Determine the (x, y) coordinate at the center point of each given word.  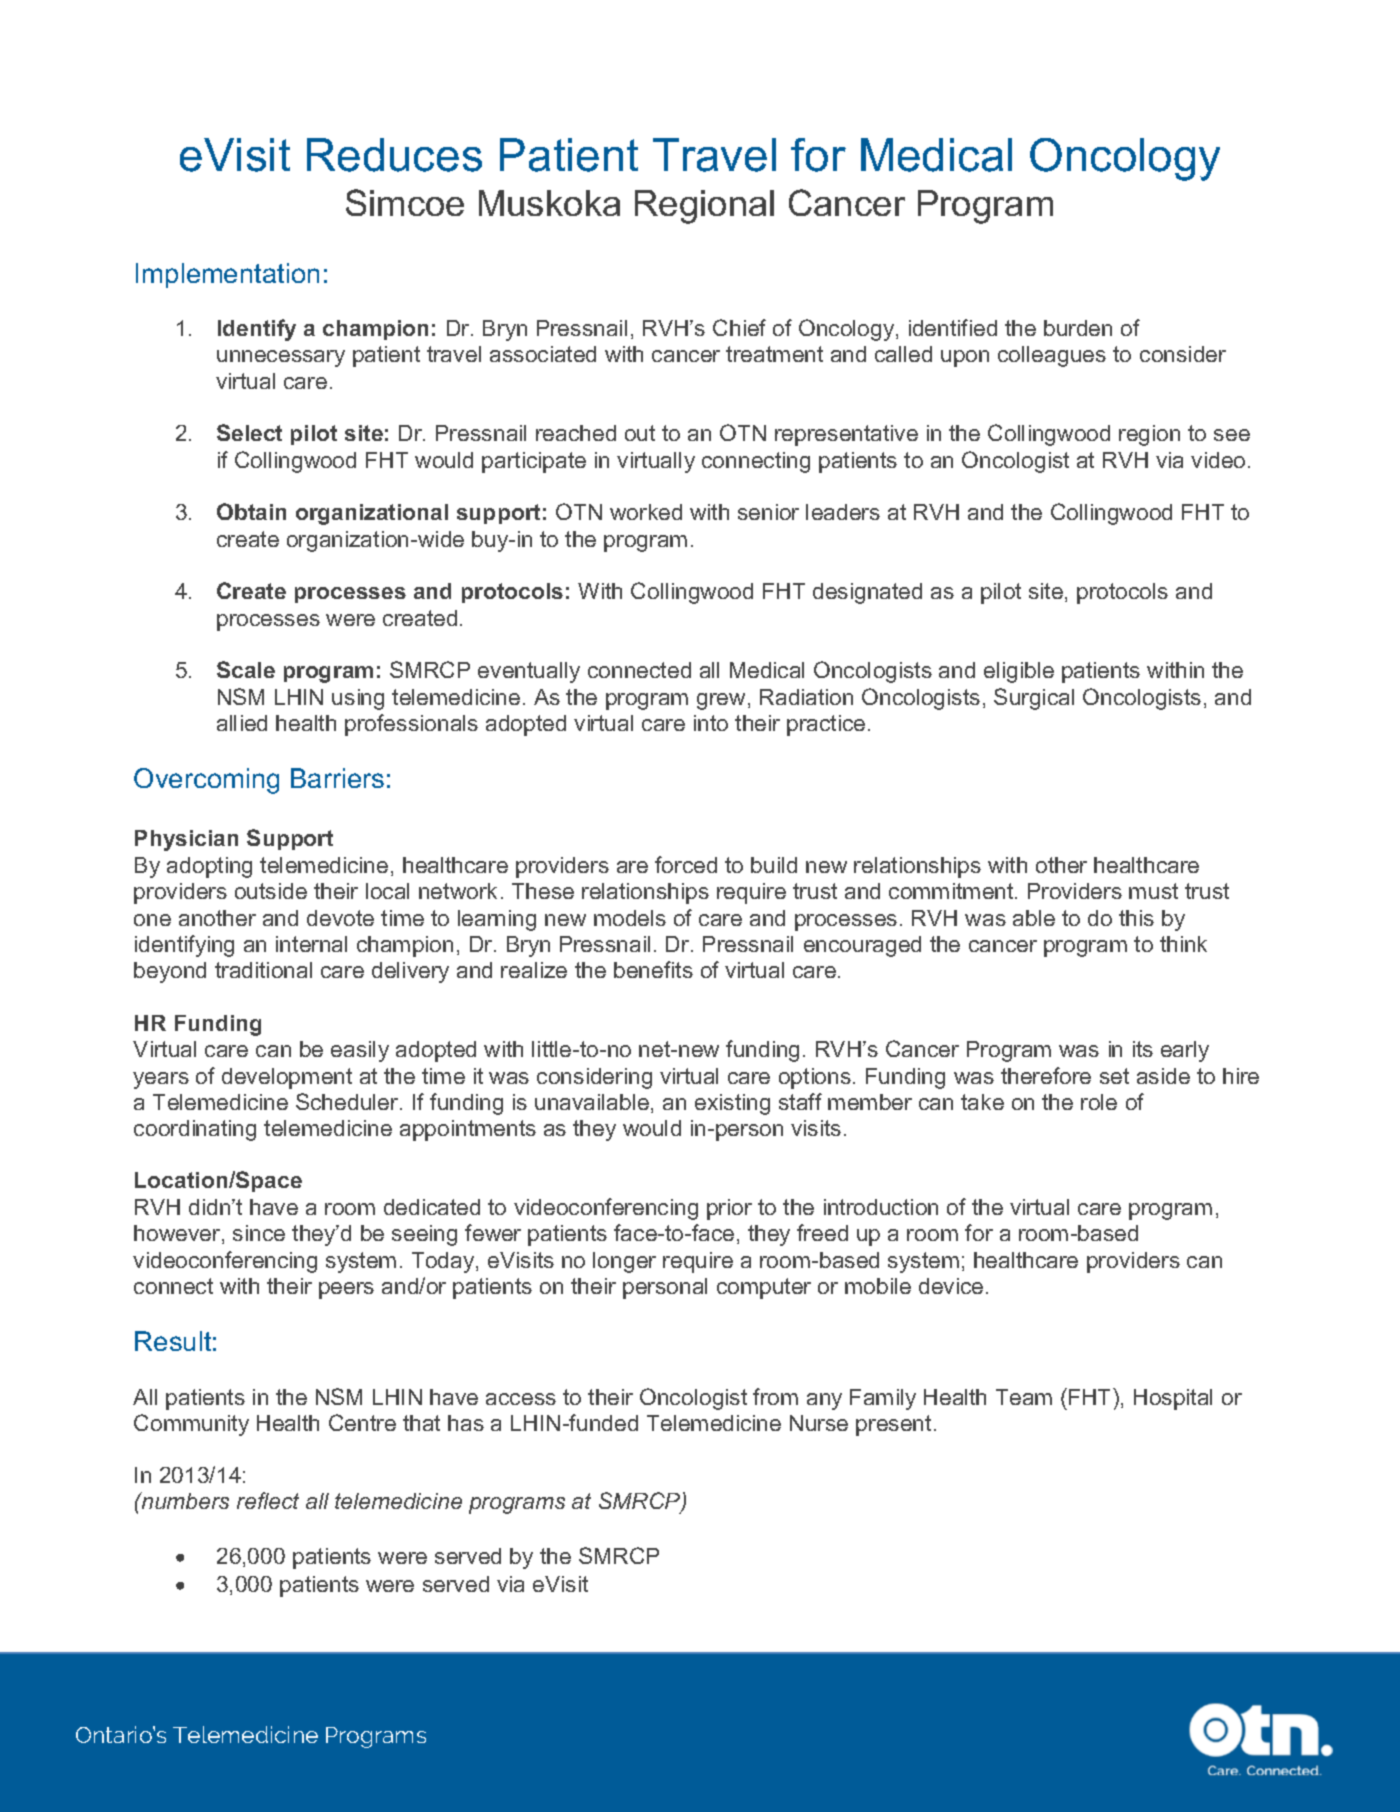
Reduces (394, 155)
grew (723, 701)
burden (1078, 328)
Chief (739, 327)
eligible (1019, 672)
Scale (246, 669)
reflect (268, 1500)
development (287, 1078)
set (1114, 1076)
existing (732, 1104)
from (775, 1396)
